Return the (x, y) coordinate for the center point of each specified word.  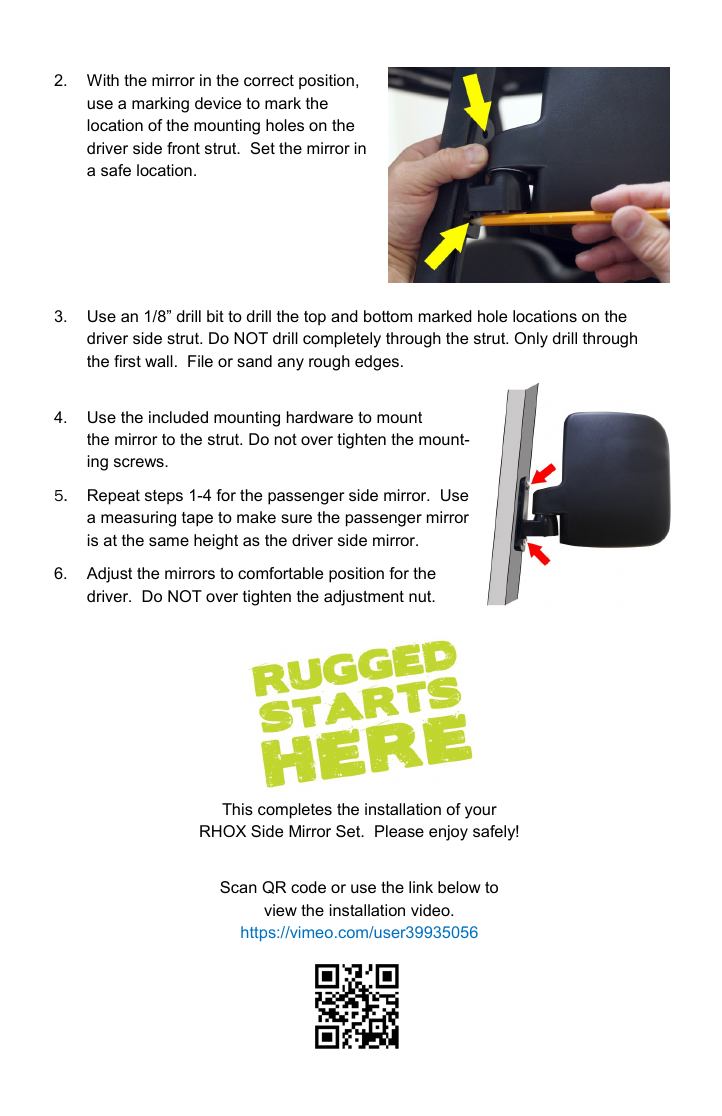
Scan (238, 887)
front (183, 148)
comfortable (280, 573)
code (308, 887)
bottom (388, 316)
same (169, 541)
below (459, 887)
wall (159, 361)
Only (531, 340)
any (291, 364)
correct (269, 80)
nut (421, 596)
